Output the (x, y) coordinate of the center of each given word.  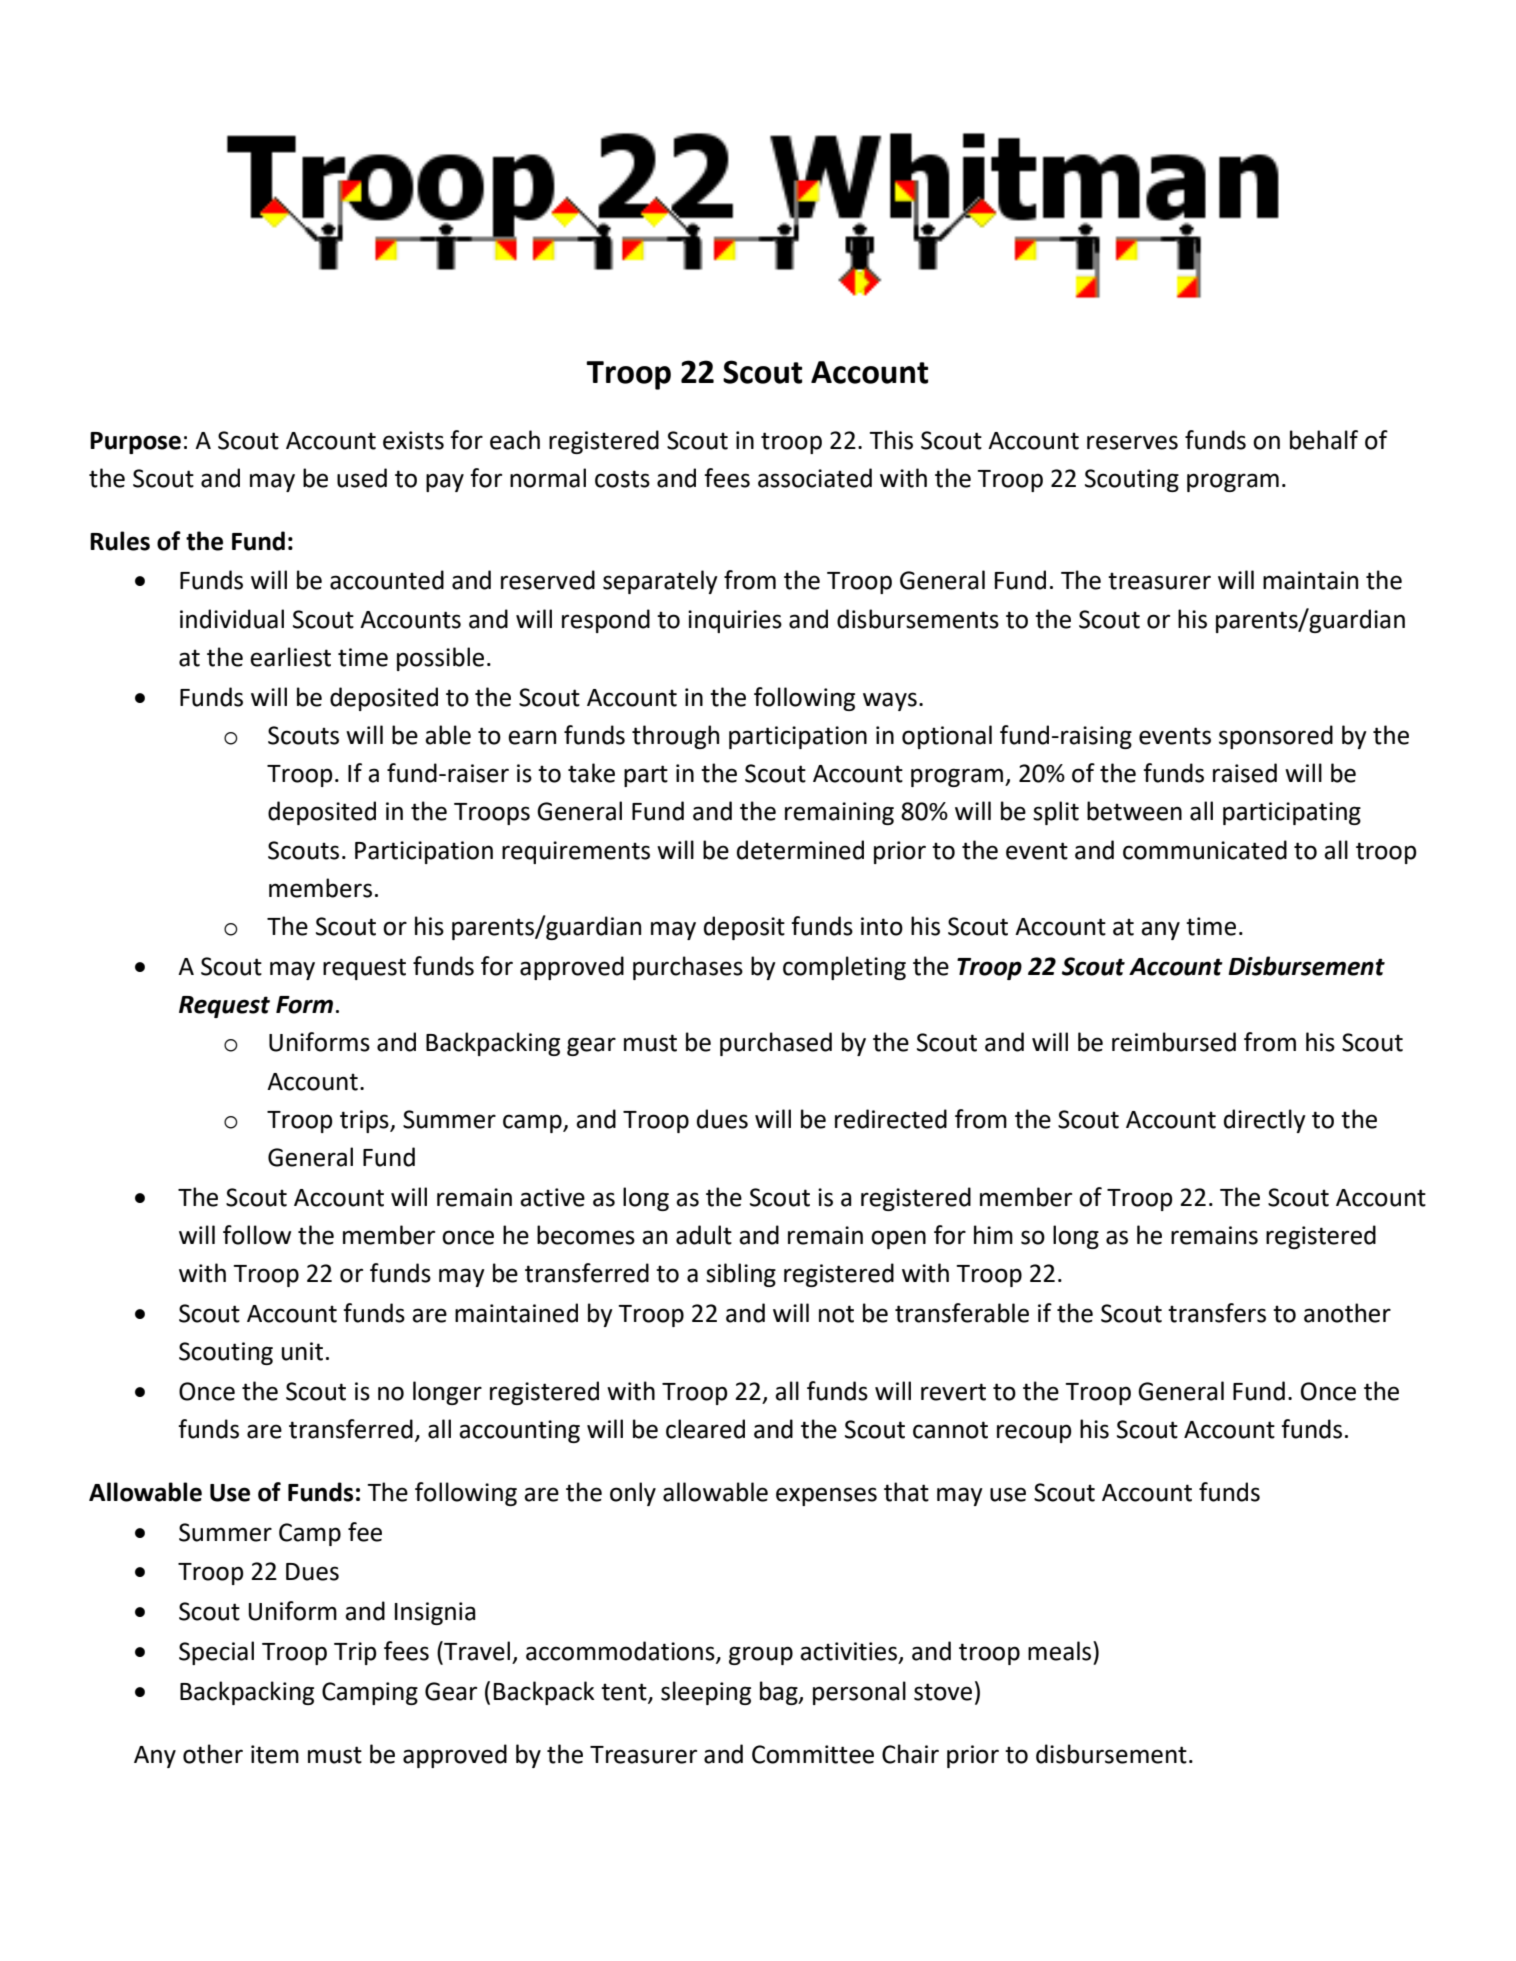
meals (1059, 1651)
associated (815, 478)
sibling (741, 1275)
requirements (576, 852)
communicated (1205, 850)
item (275, 1754)
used (362, 478)
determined (800, 850)
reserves (1132, 442)
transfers (1217, 1313)
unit (302, 1351)
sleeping (706, 1693)
